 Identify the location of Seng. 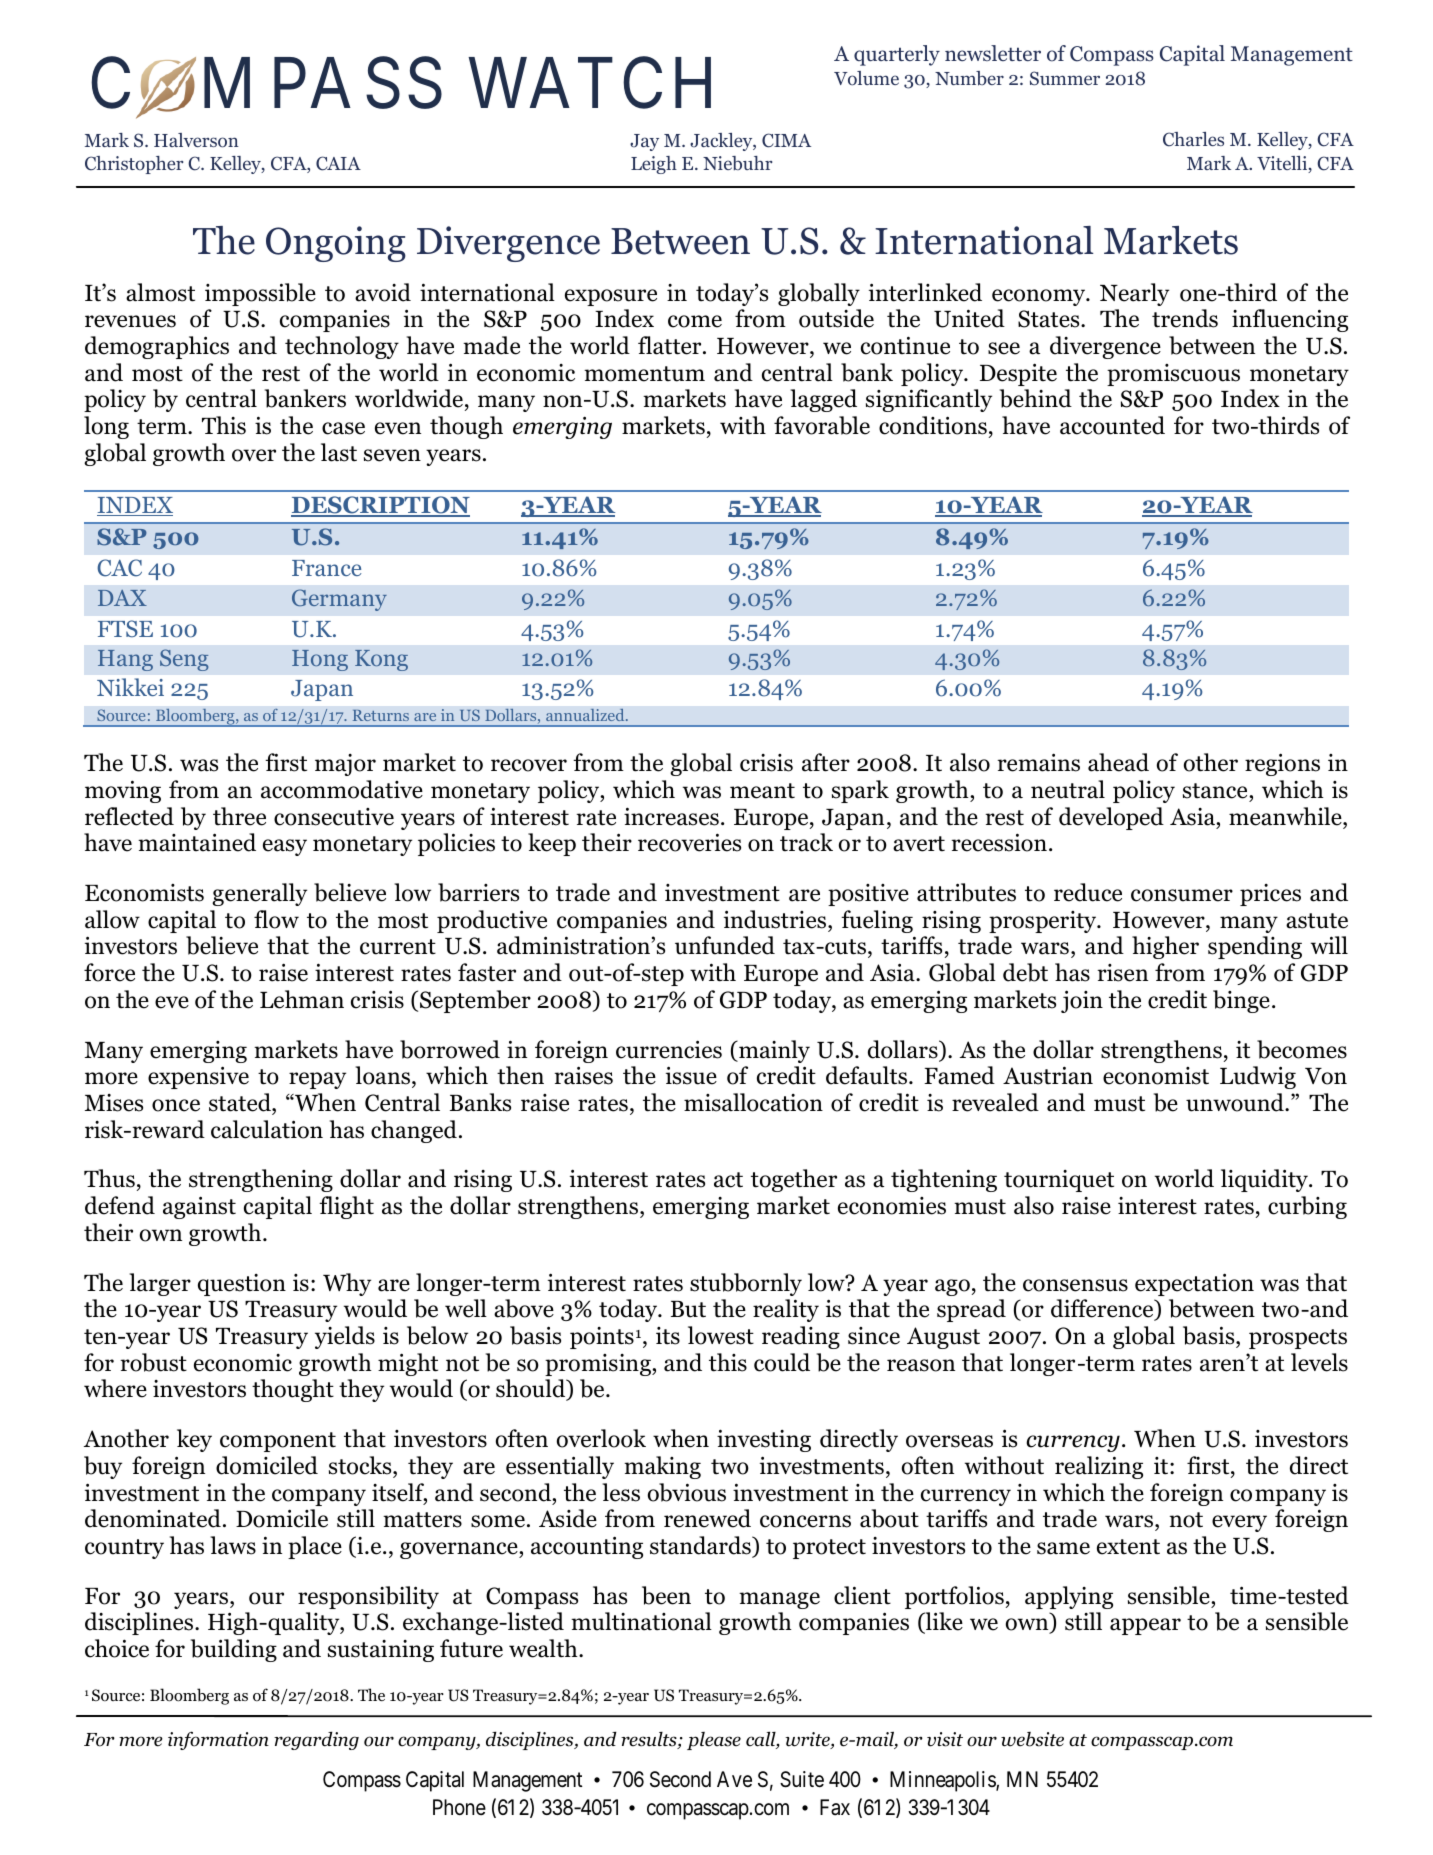
(184, 660).
